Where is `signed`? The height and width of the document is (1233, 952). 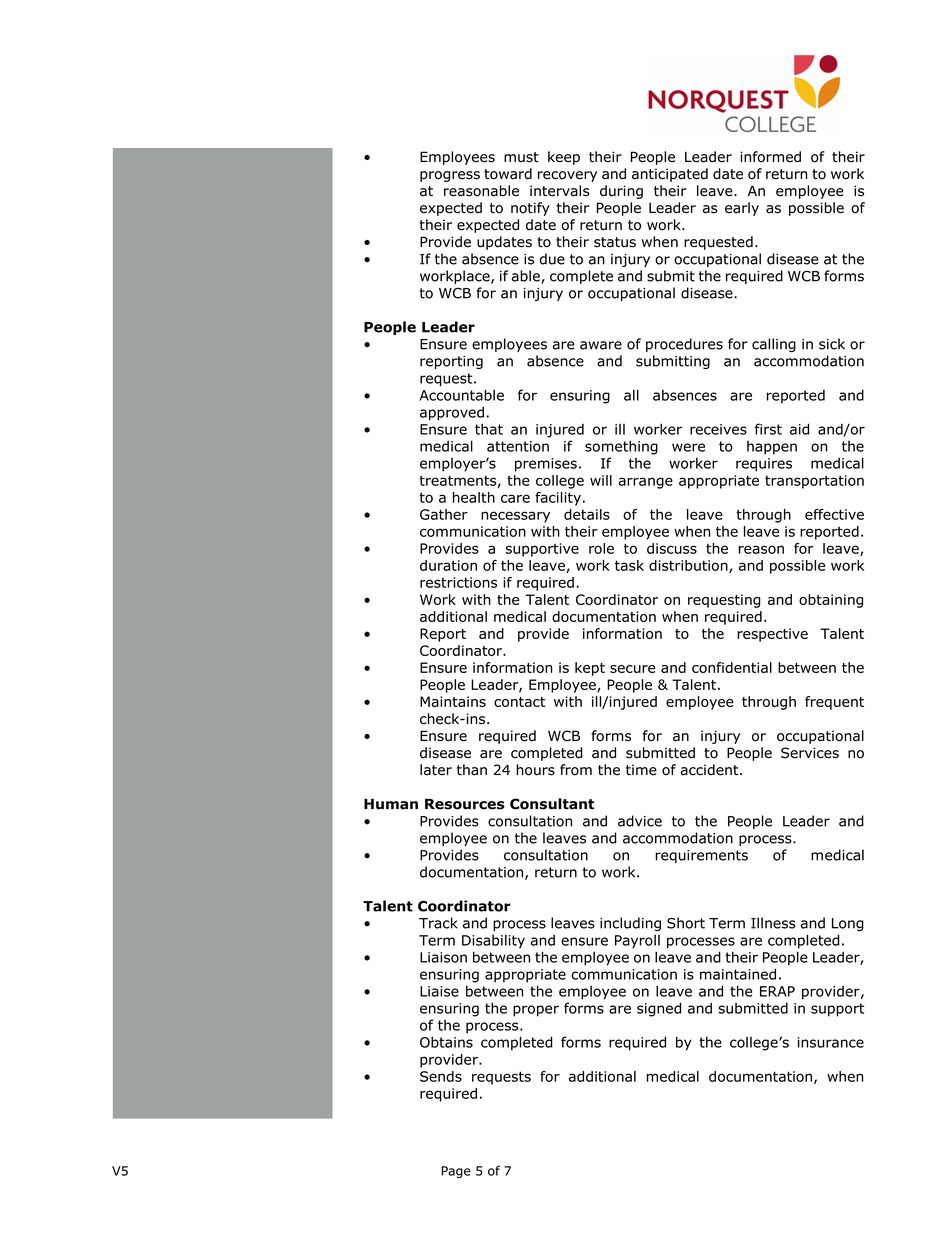 signed is located at coordinates (659, 1009).
